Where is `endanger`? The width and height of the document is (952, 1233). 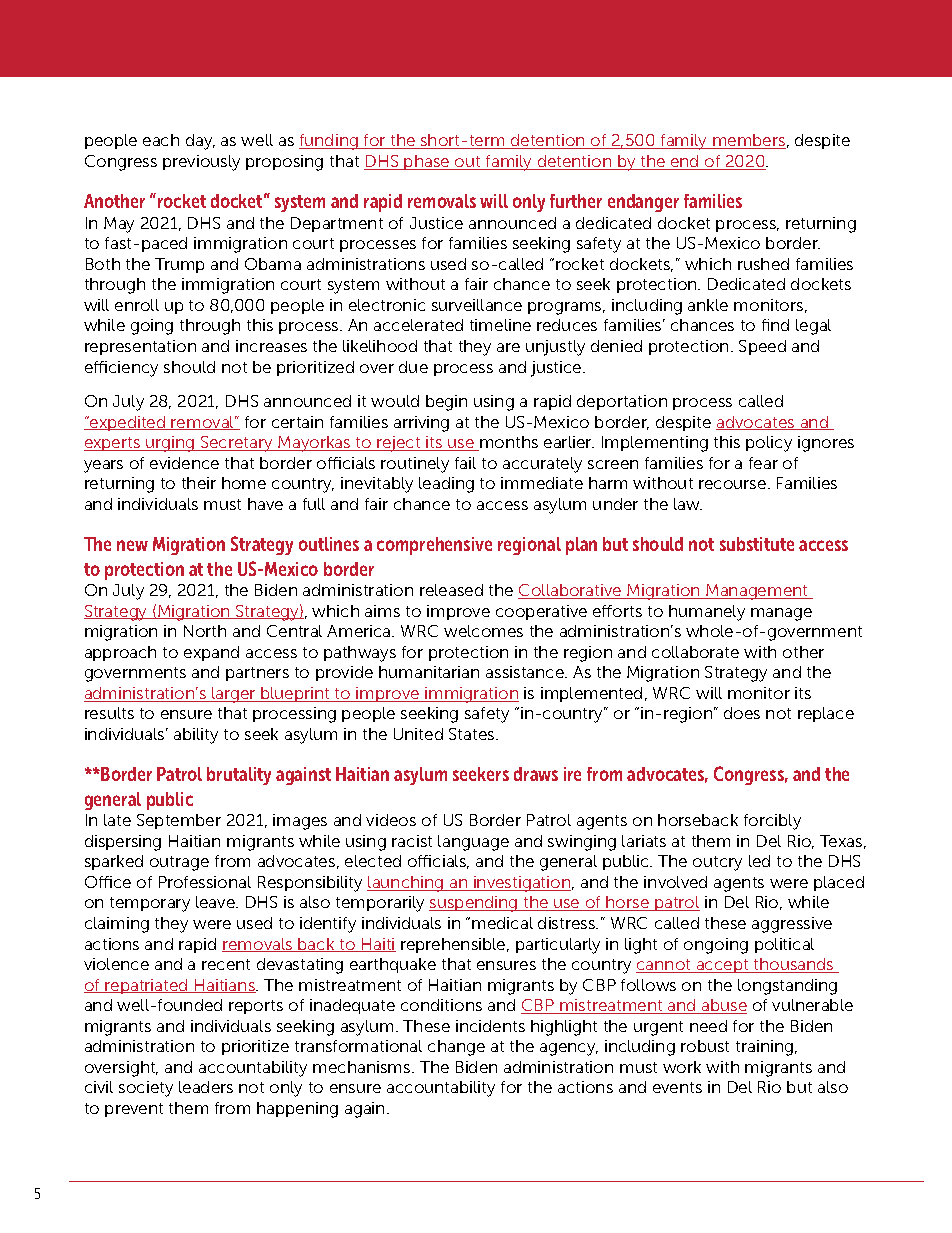
endanger is located at coordinates (643, 203).
